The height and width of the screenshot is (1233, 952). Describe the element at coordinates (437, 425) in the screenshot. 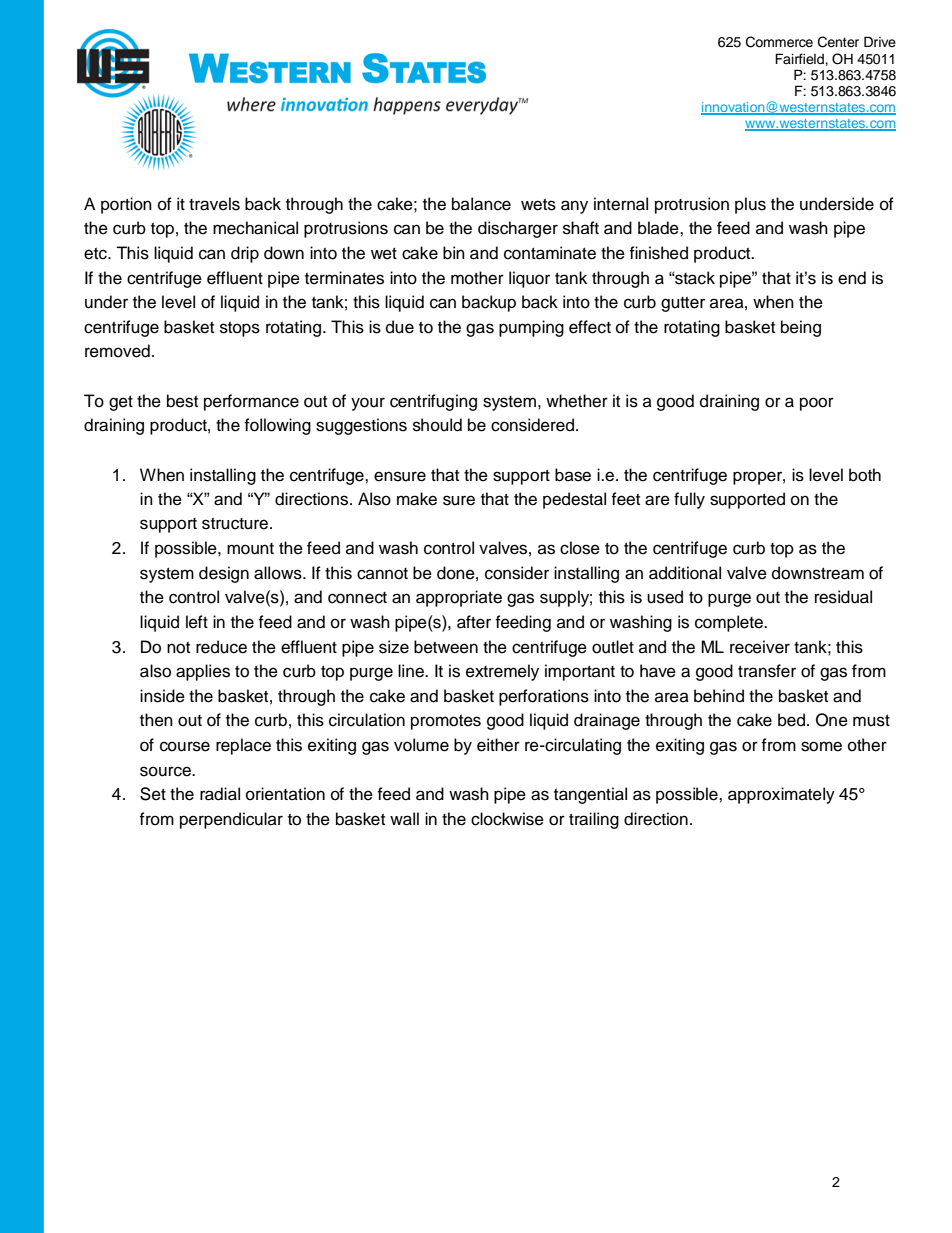

I see `should` at that location.
